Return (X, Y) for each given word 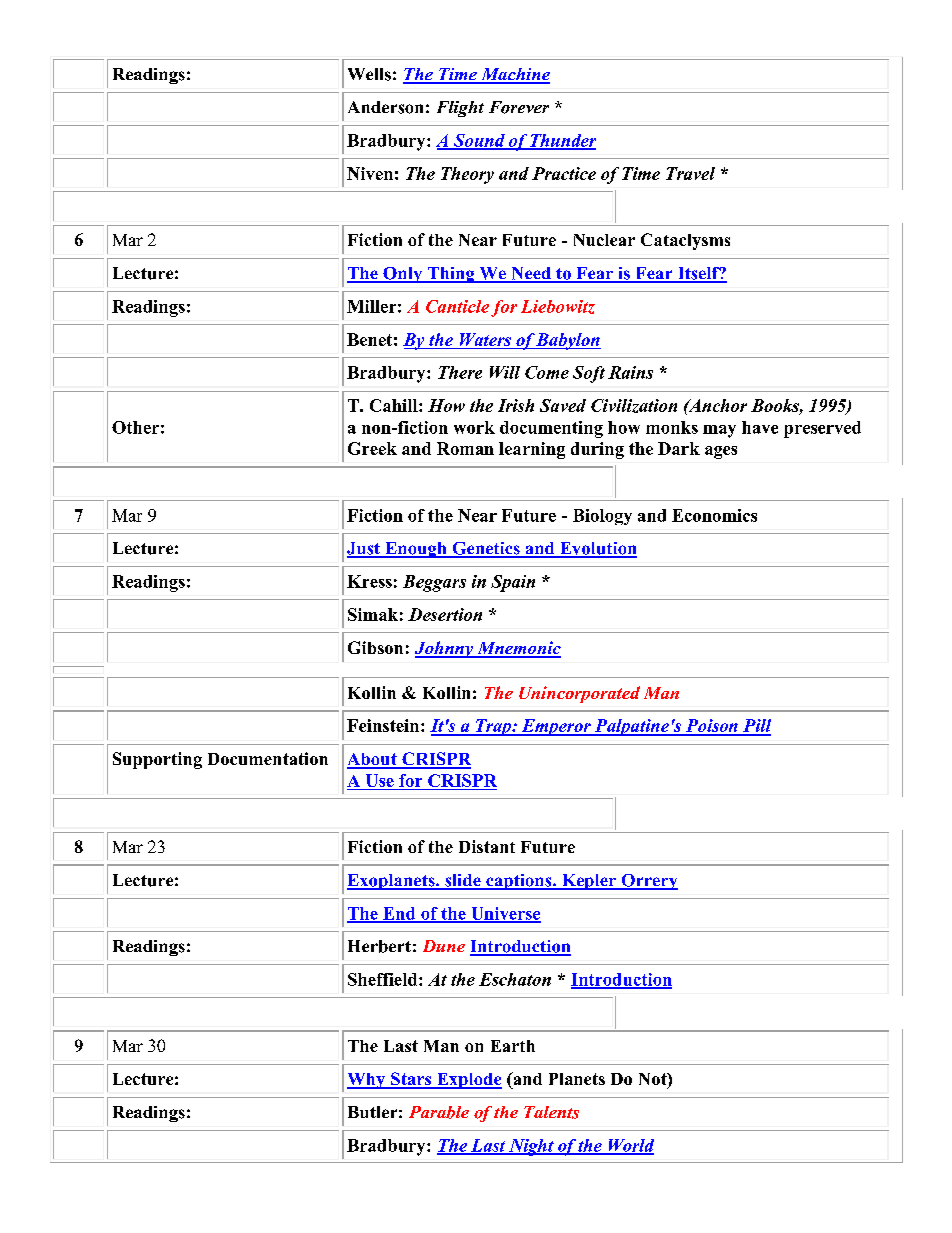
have (760, 427)
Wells (369, 74)
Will (505, 372)
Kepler (589, 882)
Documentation (268, 758)
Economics (714, 515)
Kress (369, 581)
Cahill (395, 405)
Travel (690, 173)
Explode (468, 1081)
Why (367, 1081)
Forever (519, 107)
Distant (487, 846)
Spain (513, 583)
